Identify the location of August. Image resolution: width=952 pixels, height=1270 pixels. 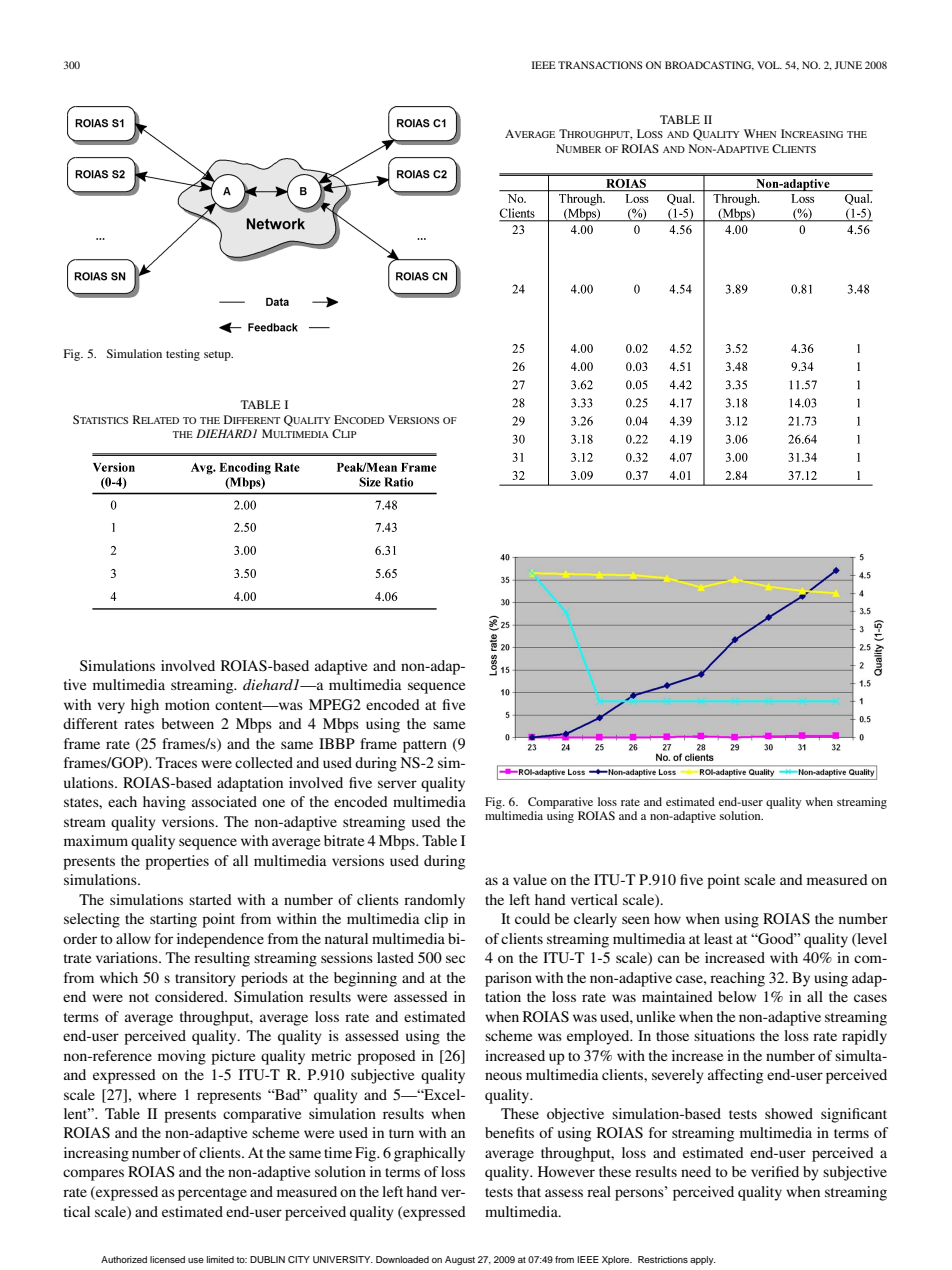
(460, 1260).
